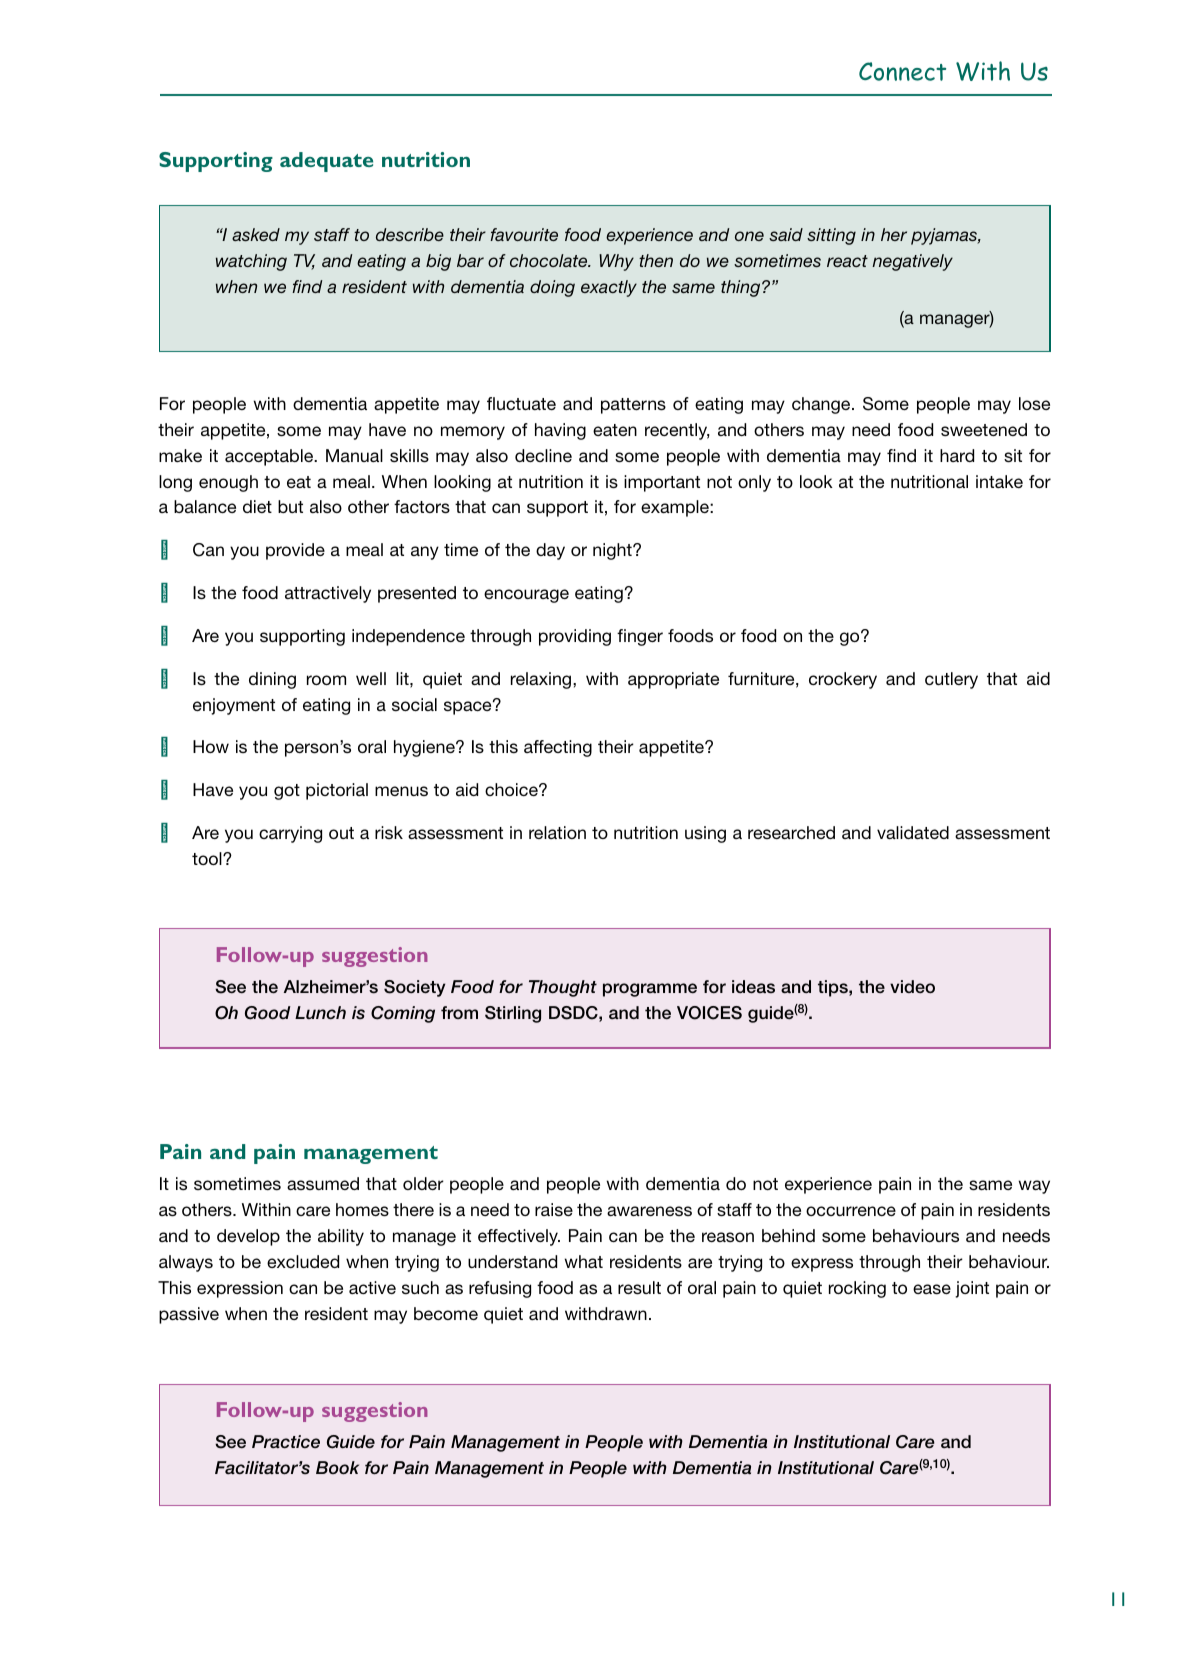 The image size is (1185, 1676). Describe the element at coordinates (286, 1442) in the screenshot. I see `Practice` at that location.
